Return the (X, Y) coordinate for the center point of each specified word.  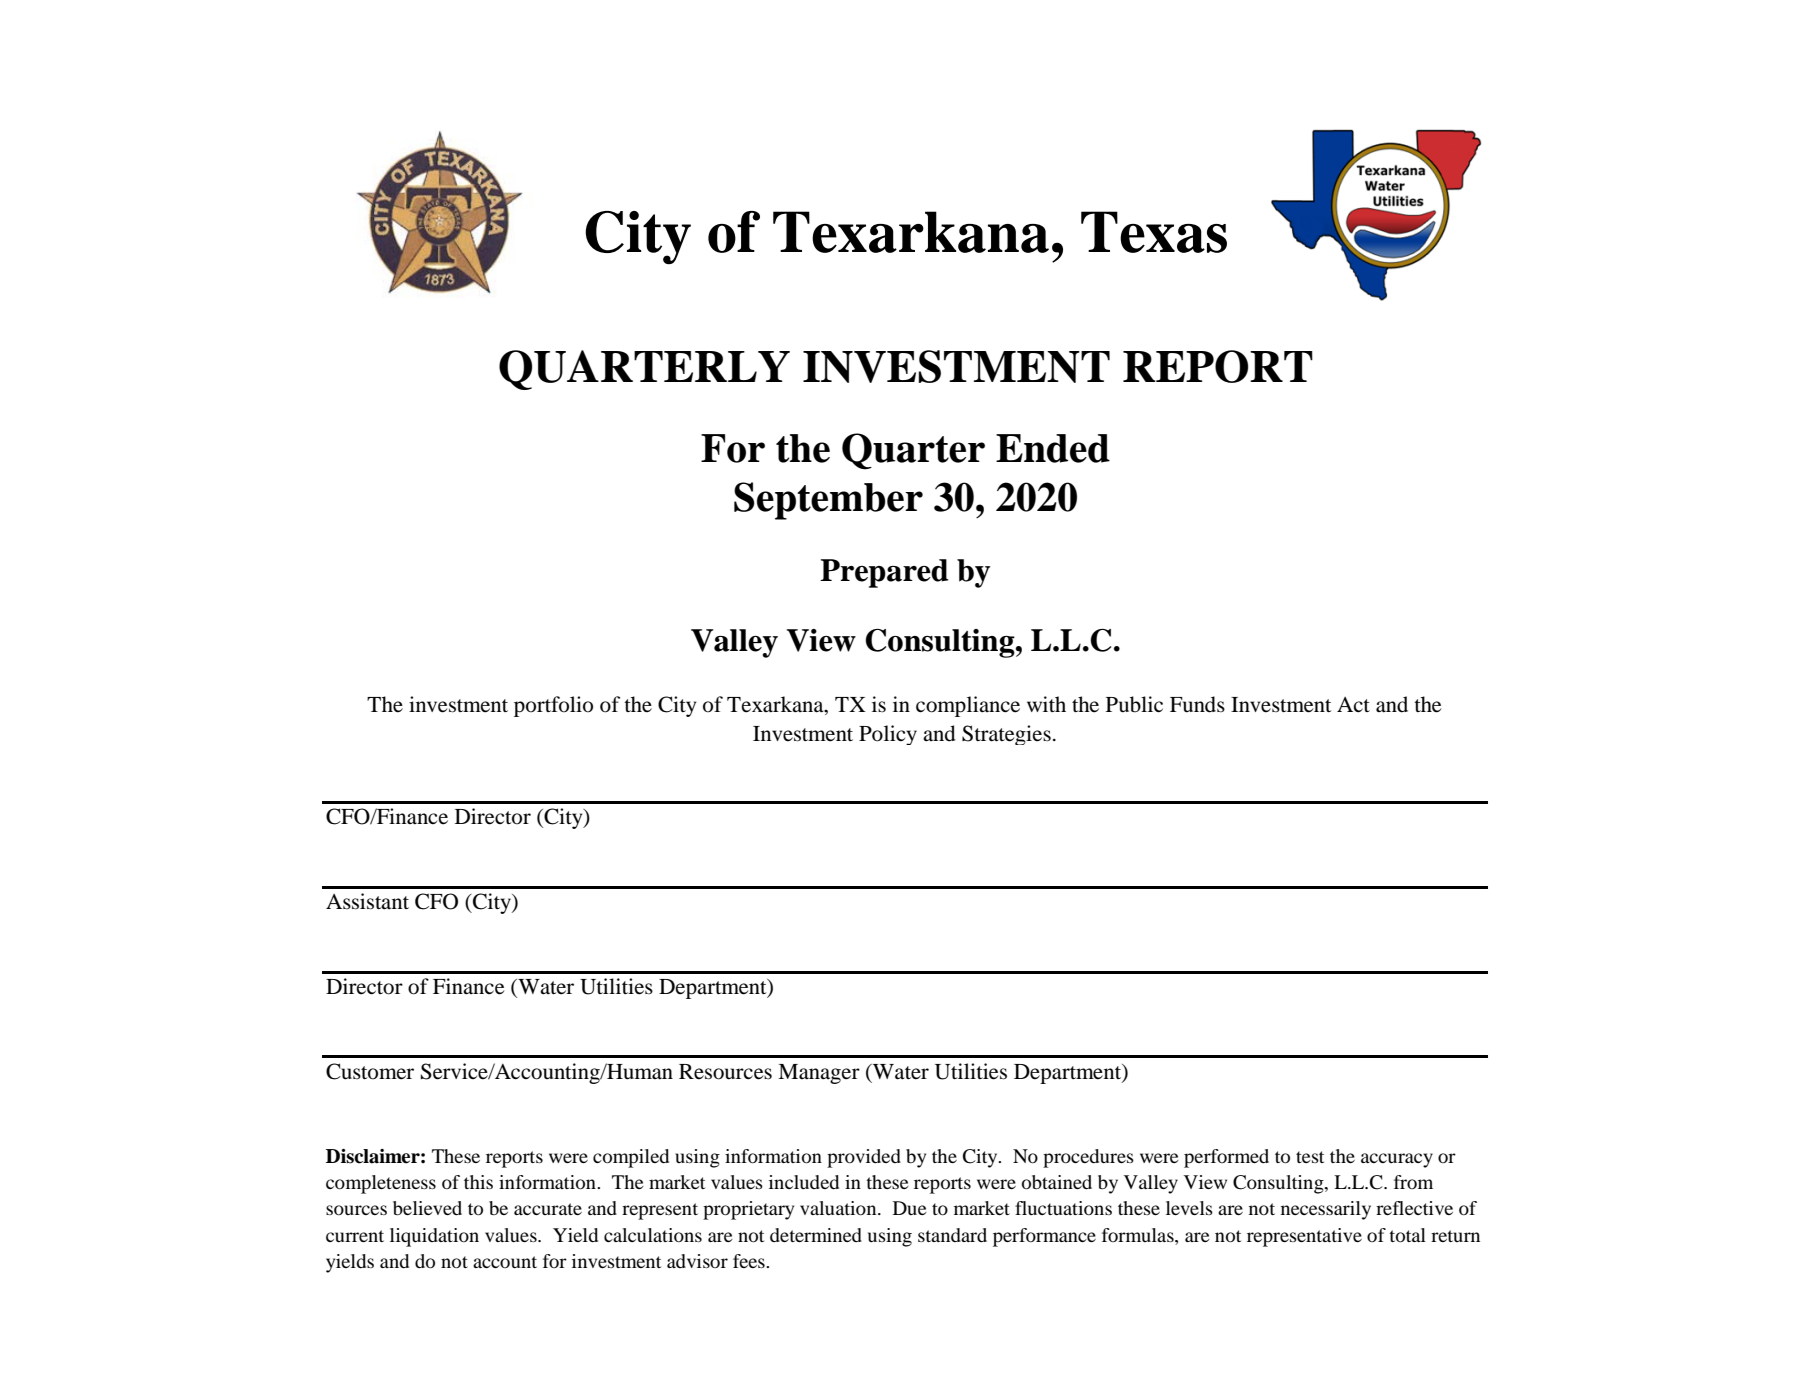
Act (1353, 705)
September (828, 501)
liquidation (434, 1237)
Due (910, 1208)
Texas (1154, 232)
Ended (1053, 448)
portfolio (553, 706)
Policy (888, 735)
